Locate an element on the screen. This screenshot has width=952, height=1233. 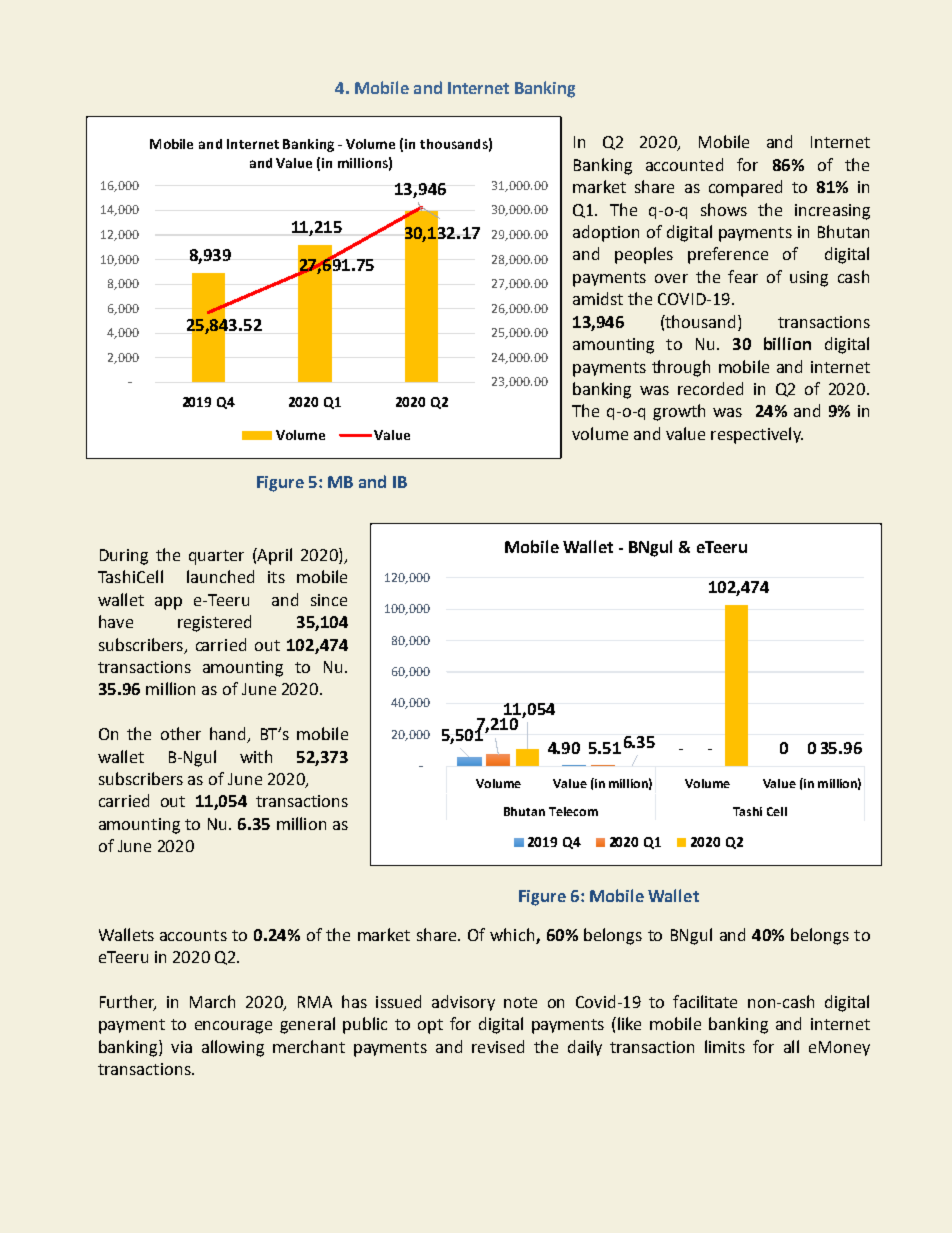
advisory is located at coordinates (463, 1003).
